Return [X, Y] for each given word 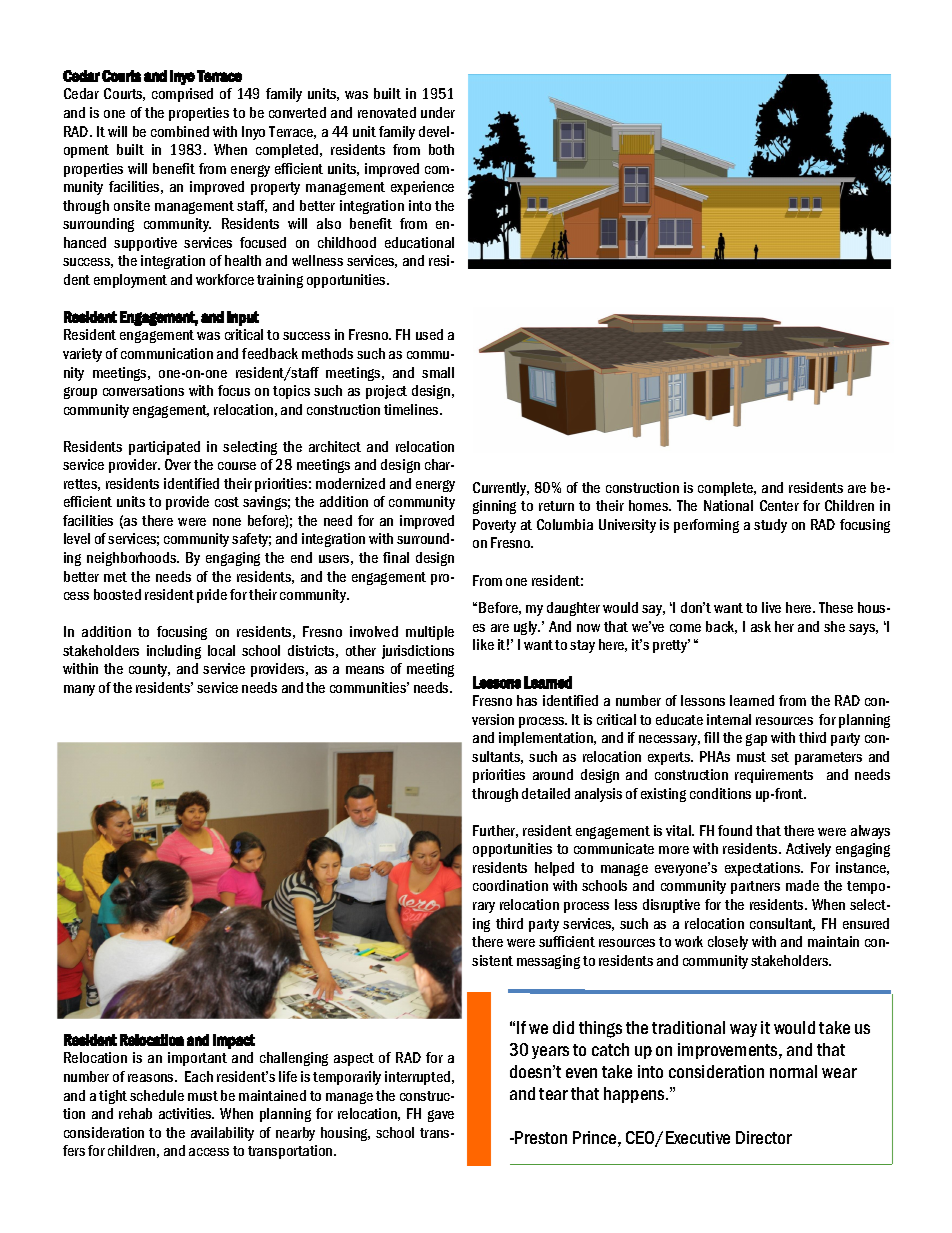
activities [186, 1113]
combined [180, 131]
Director [764, 1137]
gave [441, 1116]
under [438, 112]
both [441, 149]
